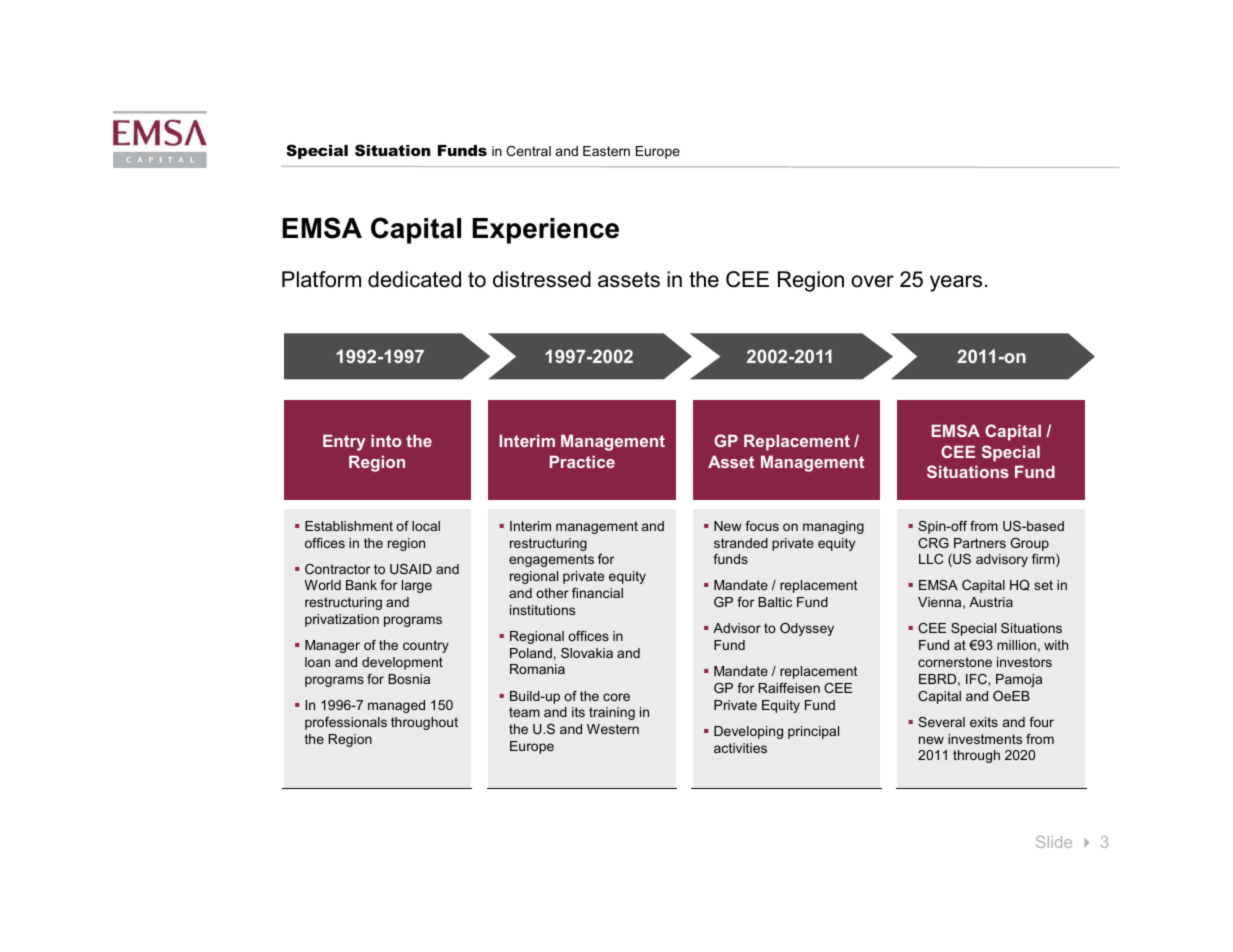  Describe the element at coordinates (872, 281) in the image. I see `over` at that location.
